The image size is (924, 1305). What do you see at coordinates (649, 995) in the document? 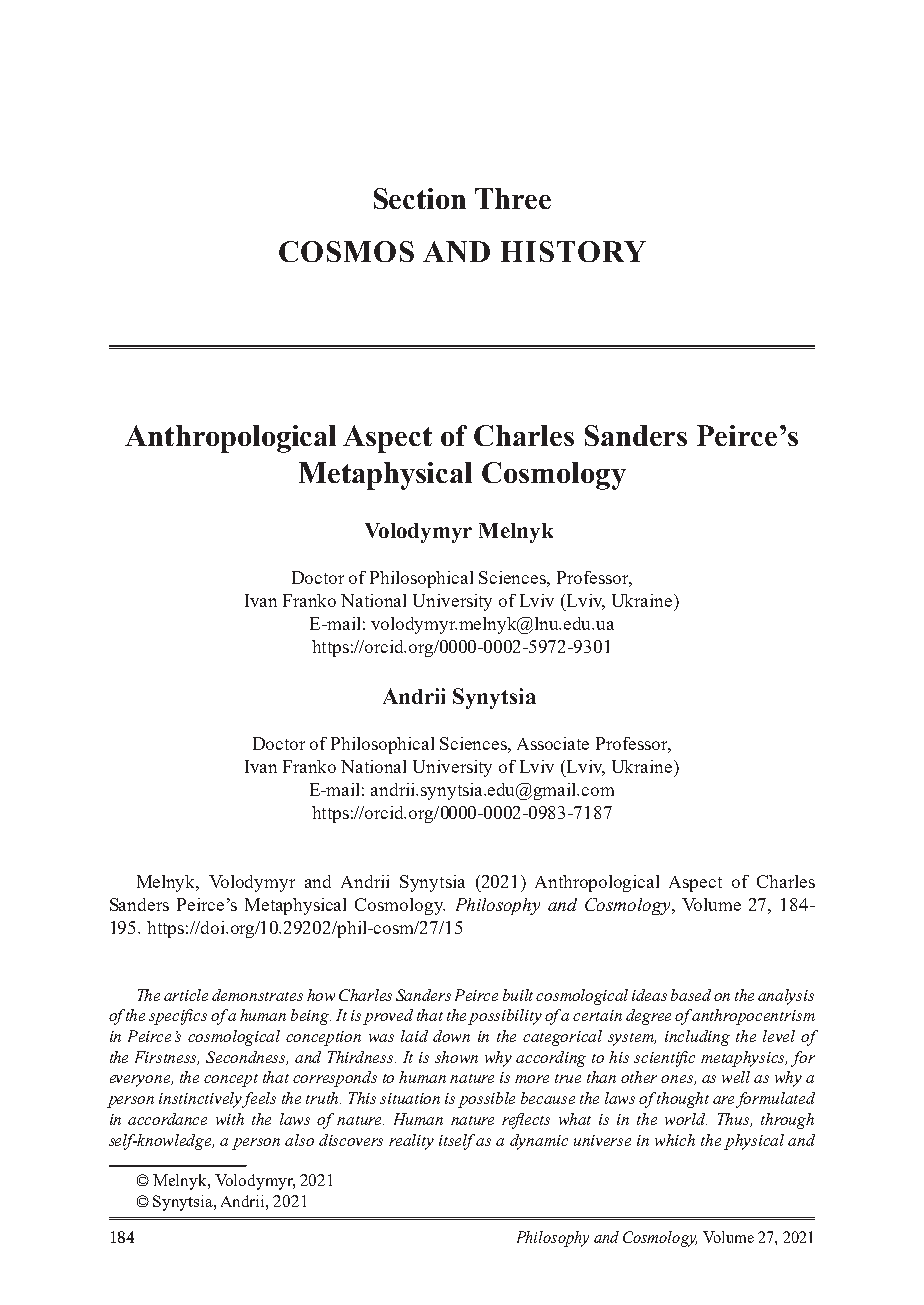
I see `ideas` at bounding box center [649, 995].
